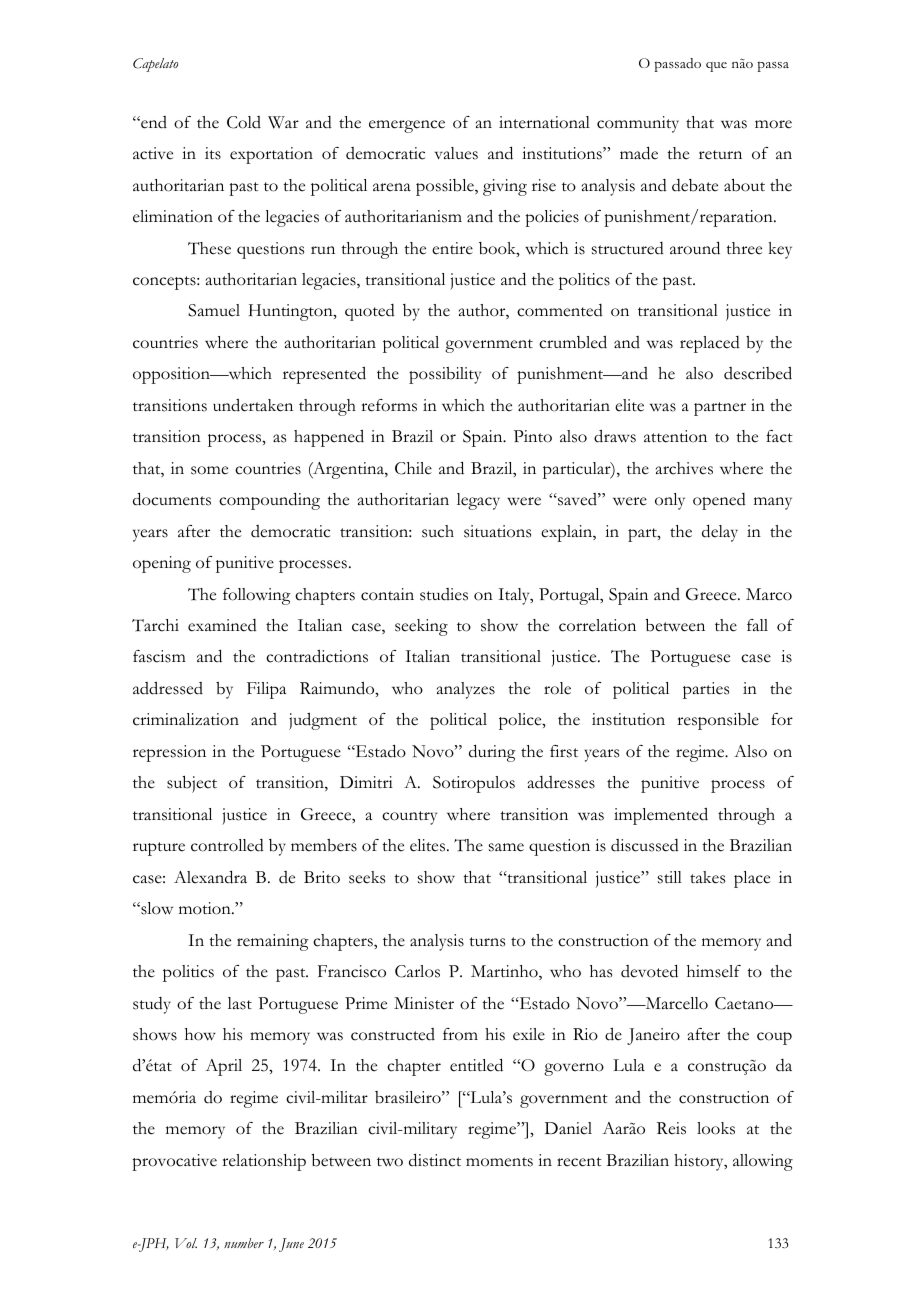 The image size is (924, 1308). I want to click on attention, so click(675, 436).
